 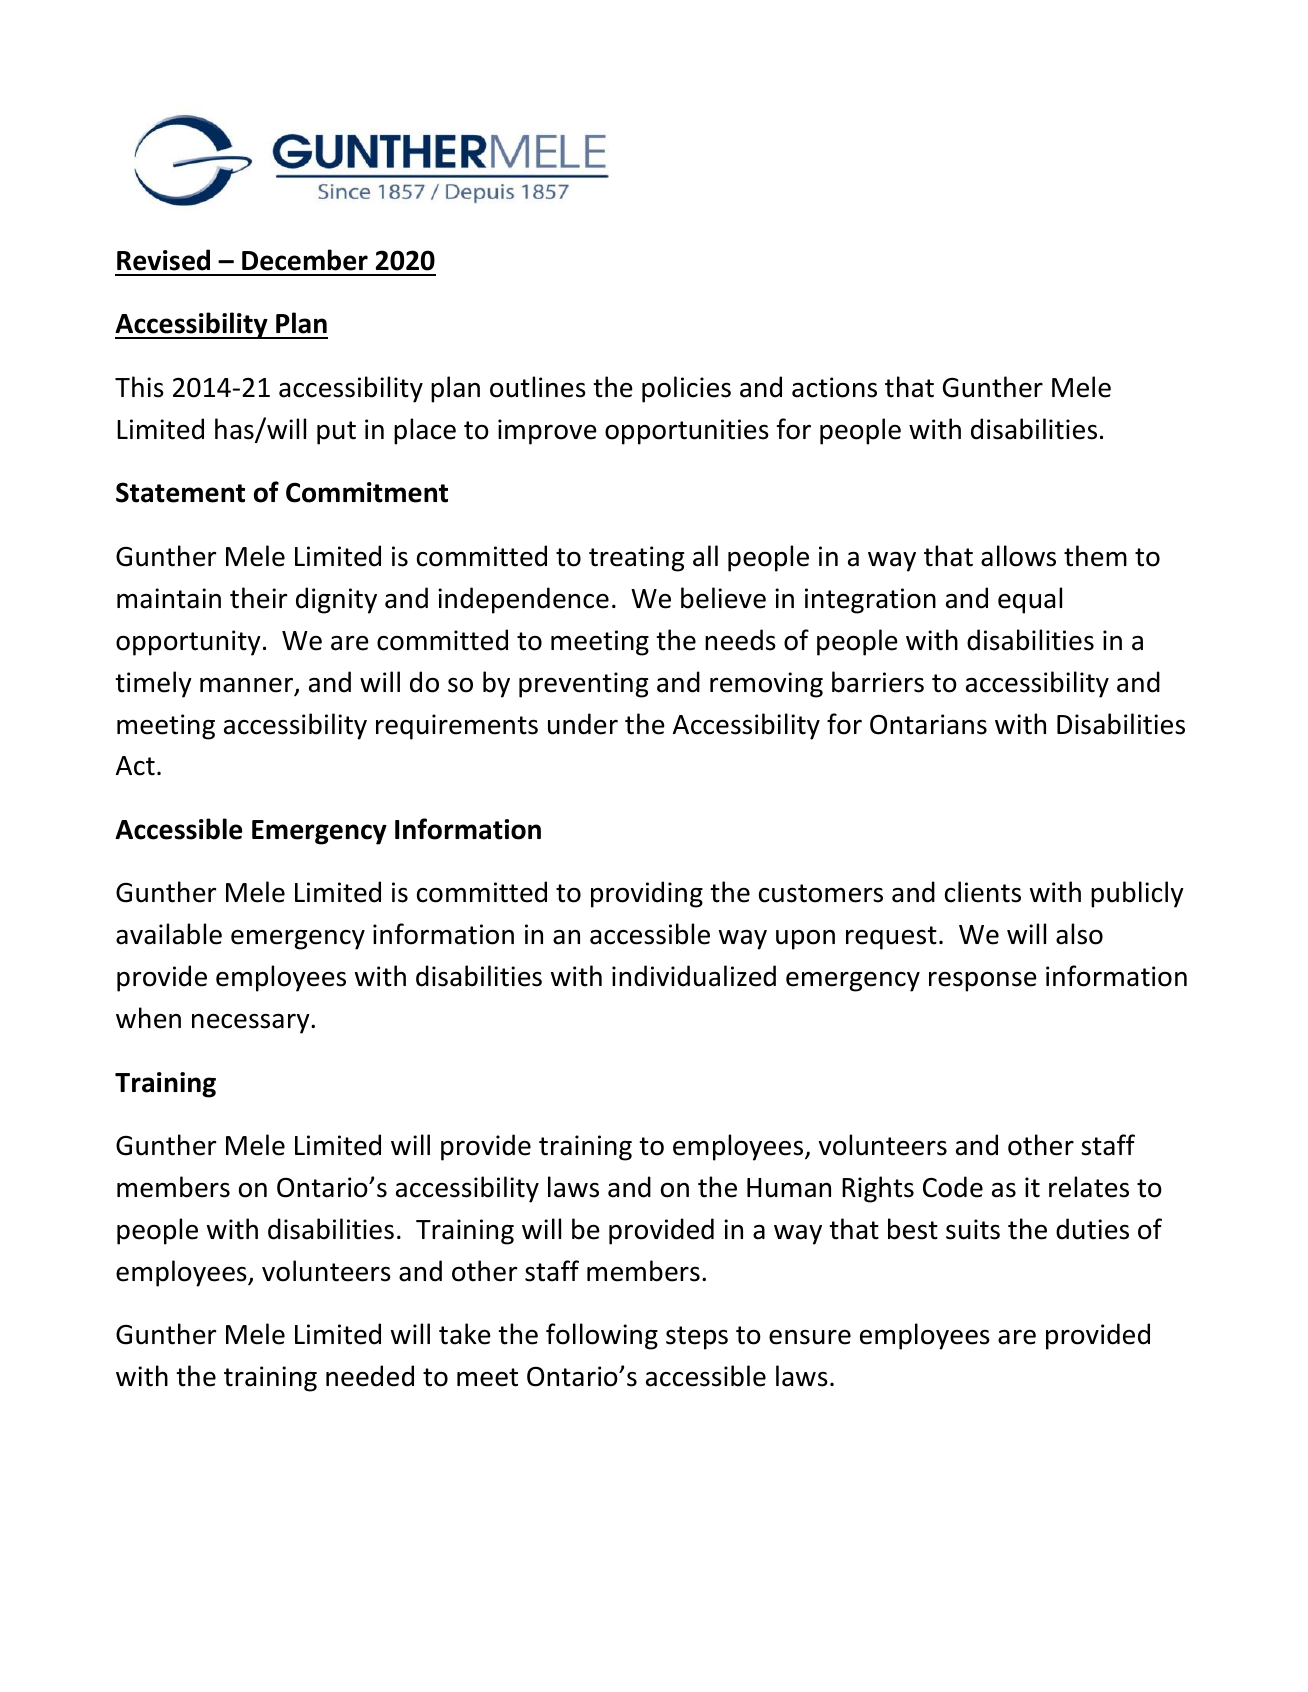 What do you see at coordinates (169, 934) in the screenshot?
I see `available` at bounding box center [169, 934].
